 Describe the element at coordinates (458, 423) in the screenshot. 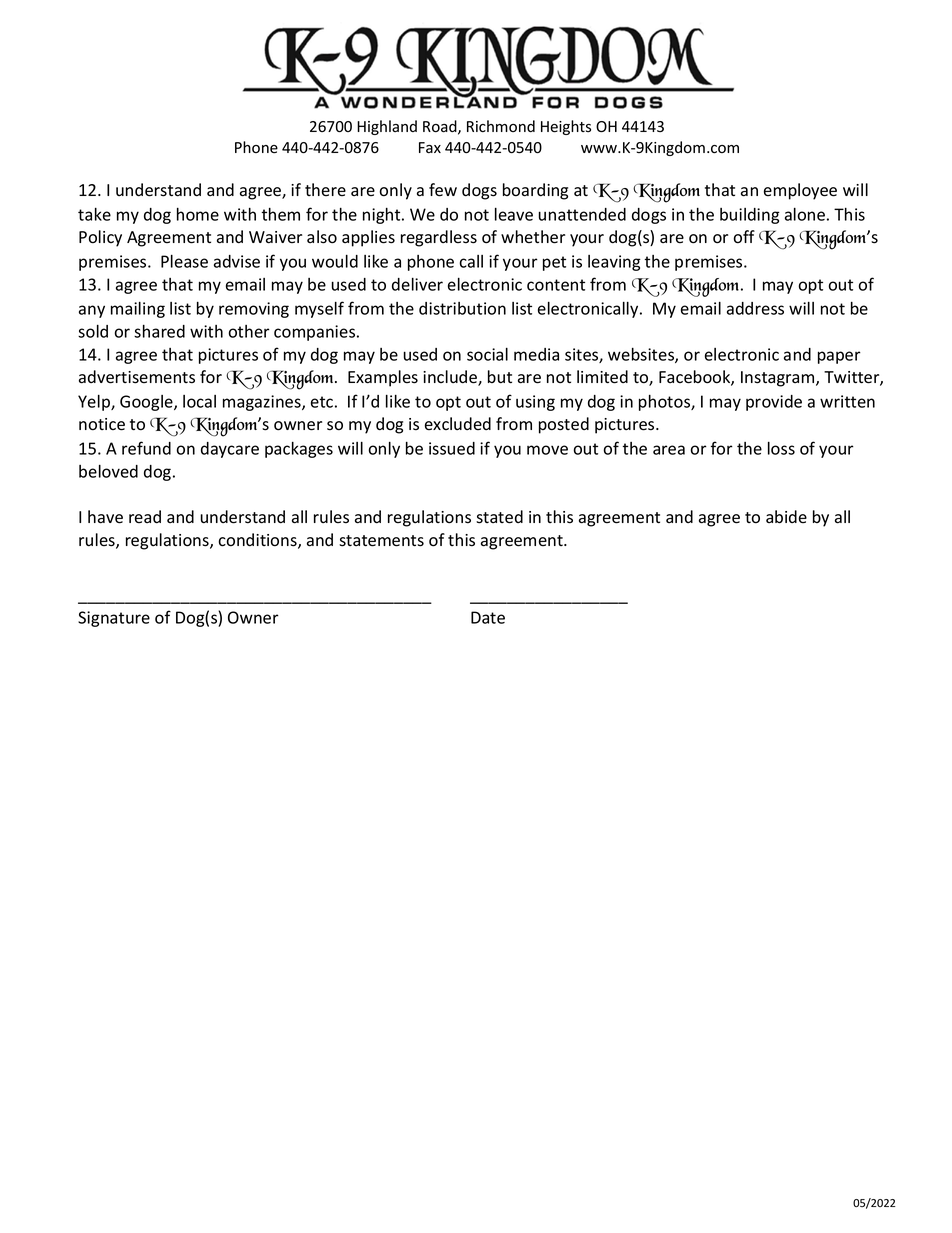

I see `excluded` at that location.
